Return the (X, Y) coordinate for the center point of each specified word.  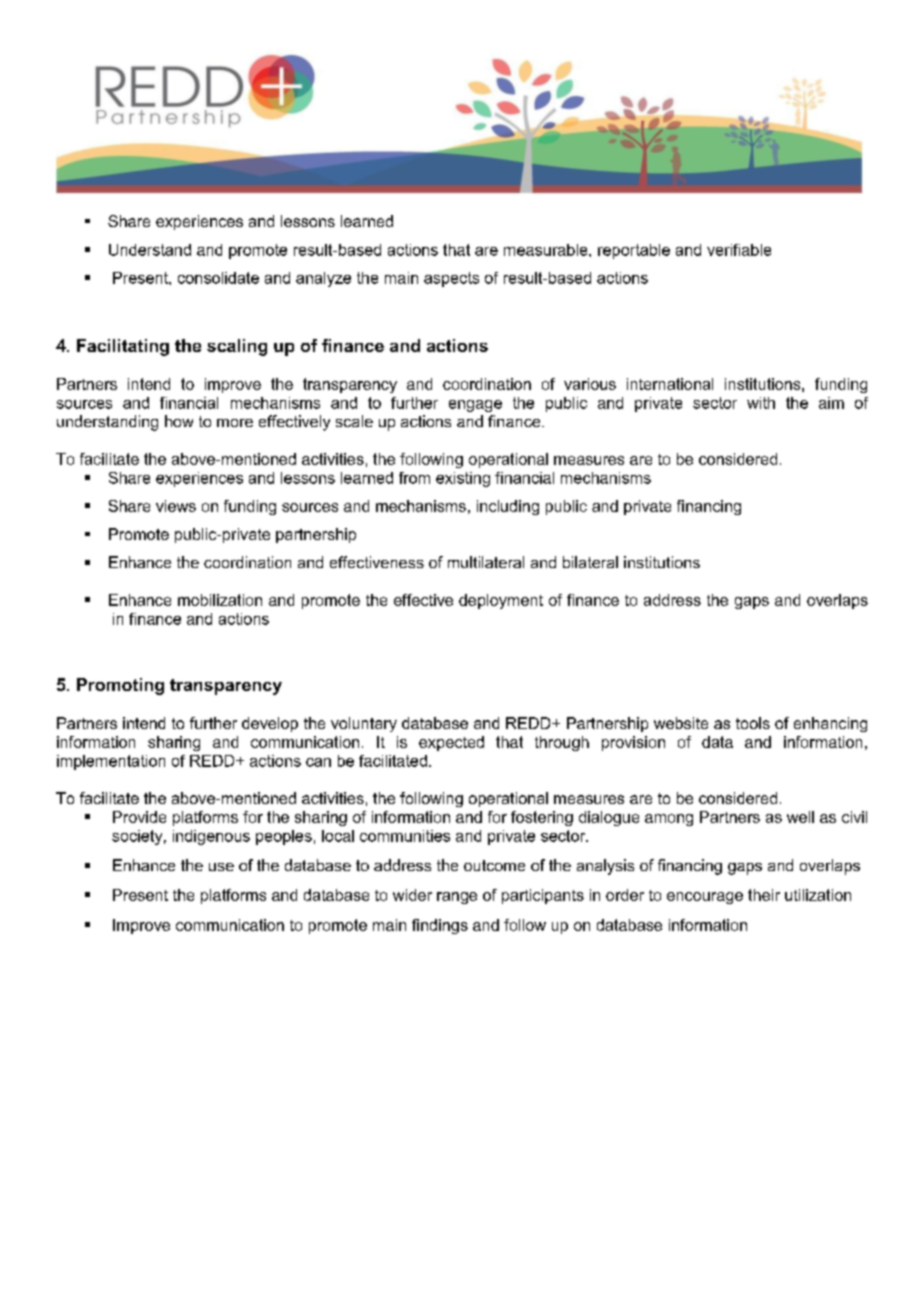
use (221, 867)
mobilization (220, 600)
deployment (501, 601)
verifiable (739, 250)
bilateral (590, 562)
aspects (451, 279)
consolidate (218, 278)
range (457, 898)
